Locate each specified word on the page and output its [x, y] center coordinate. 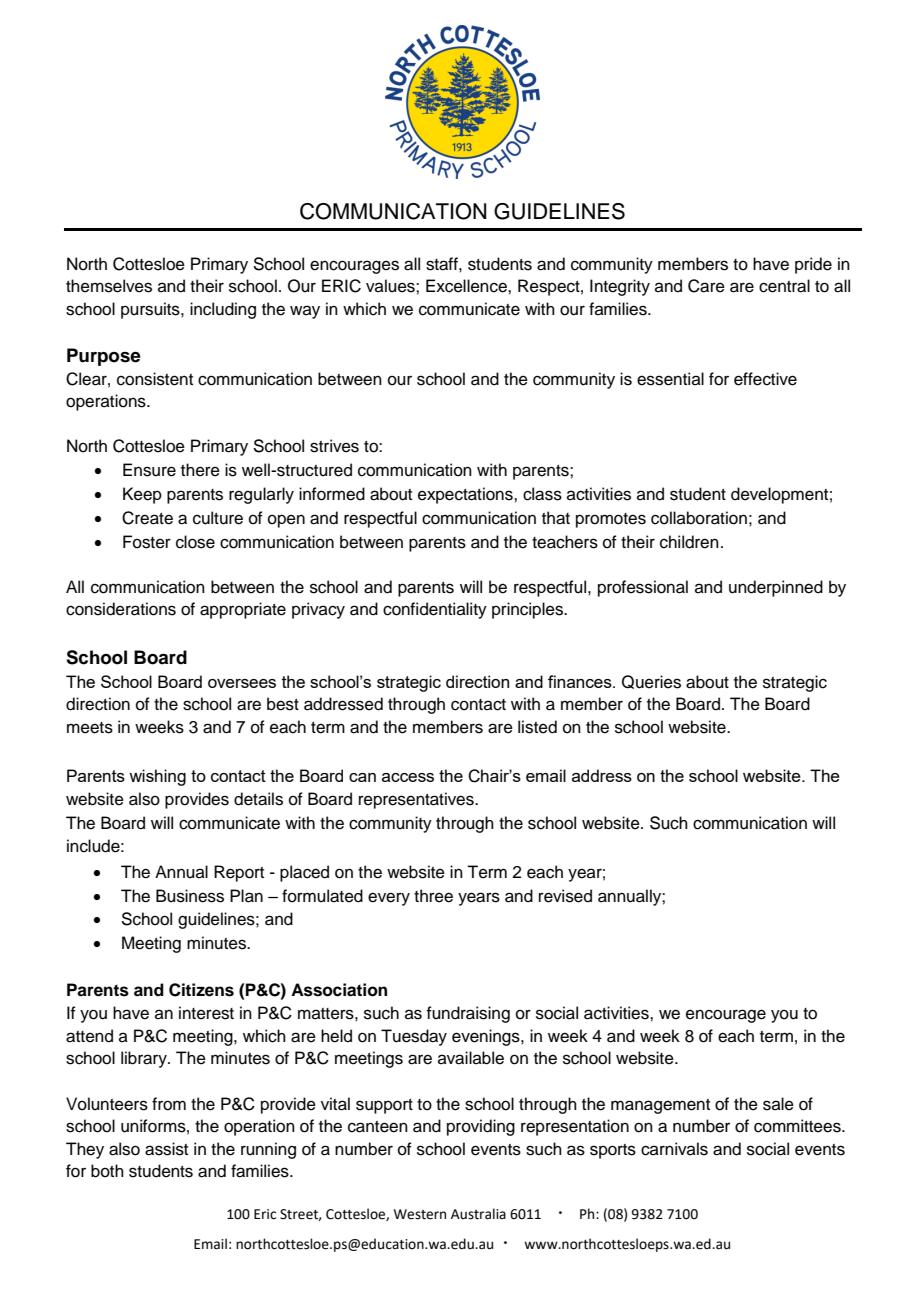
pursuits [151, 310]
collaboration [699, 518]
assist [166, 1149]
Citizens [201, 990]
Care [706, 286]
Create [147, 518]
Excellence [467, 286]
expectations [466, 495]
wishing [157, 777]
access [408, 777]
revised [565, 896]
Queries [651, 682]
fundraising [468, 1014]
